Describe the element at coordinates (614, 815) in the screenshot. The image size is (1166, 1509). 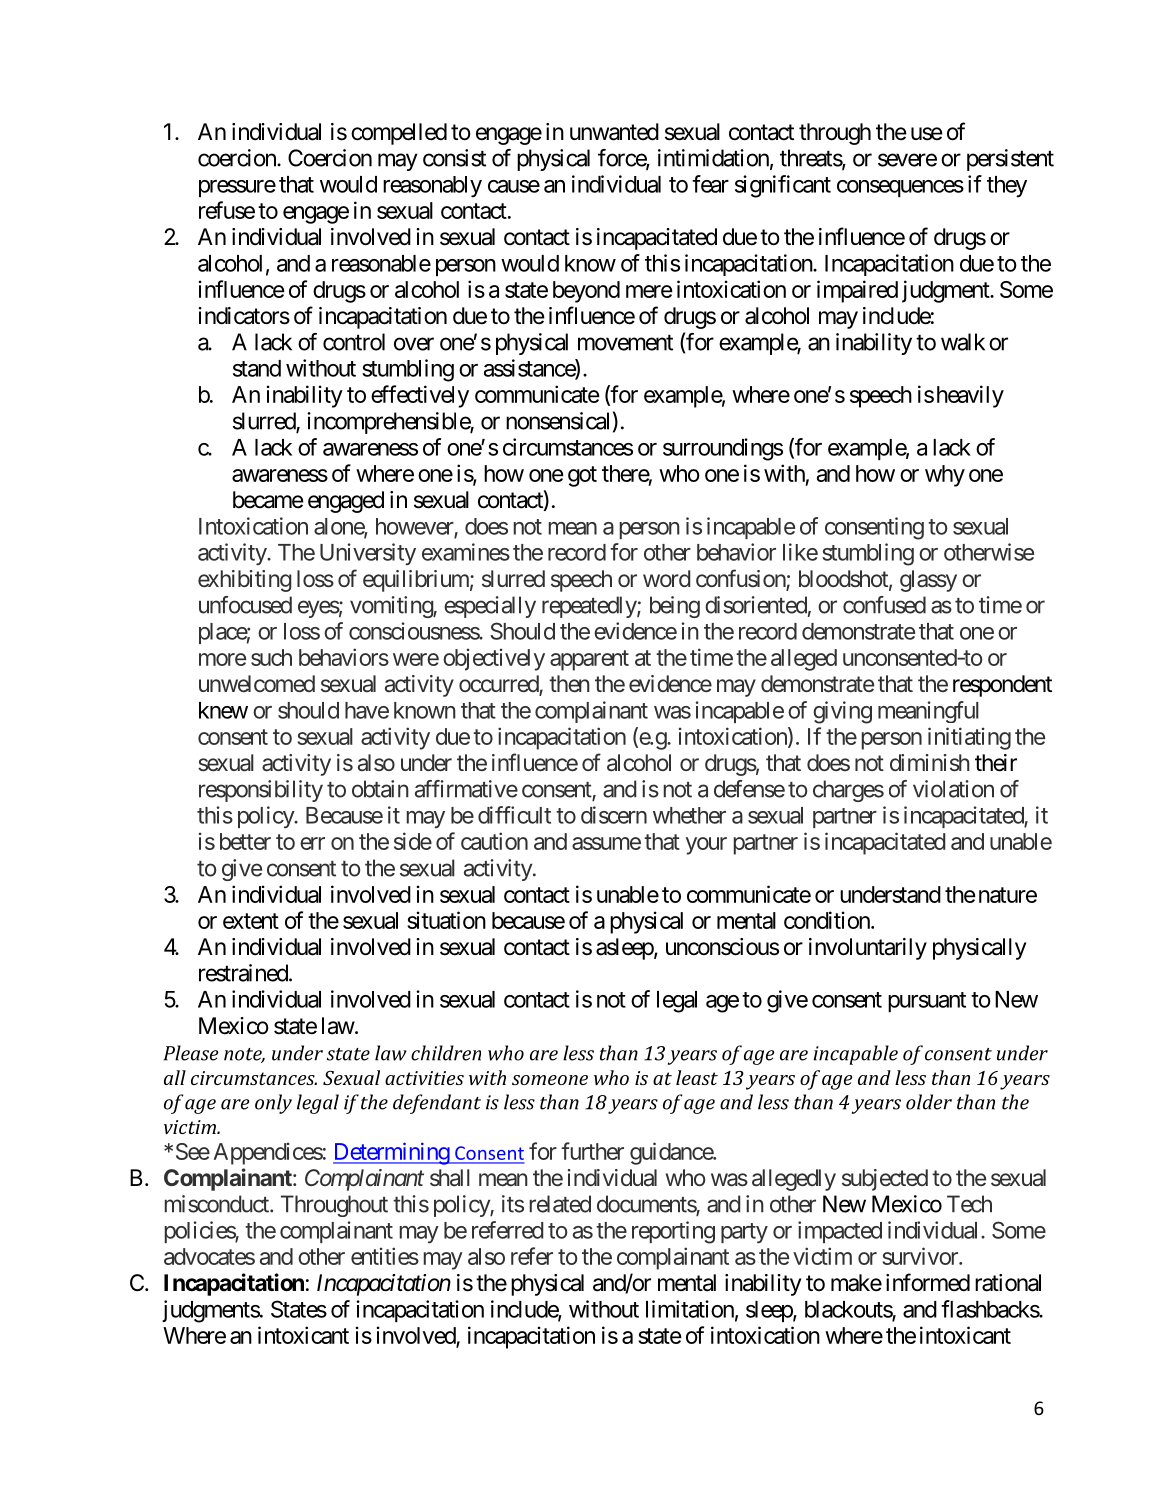
I see `discern` at that location.
